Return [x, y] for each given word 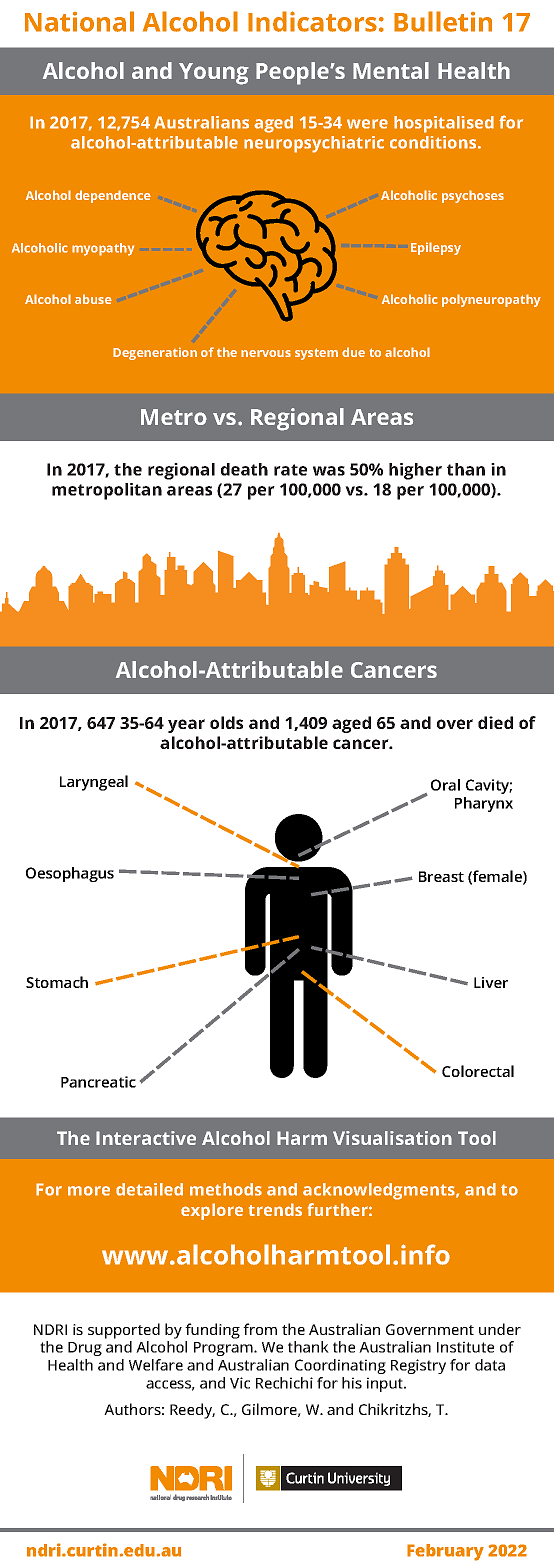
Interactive [146, 1138]
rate [290, 470]
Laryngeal [94, 783]
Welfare [156, 1365]
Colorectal [478, 1071]
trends [275, 1209]
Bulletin [443, 21]
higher [415, 471]
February [445, 1552]
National [79, 21]
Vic [240, 1383]
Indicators [312, 21]
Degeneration [155, 353]
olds [226, 722]
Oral [445, 785]
